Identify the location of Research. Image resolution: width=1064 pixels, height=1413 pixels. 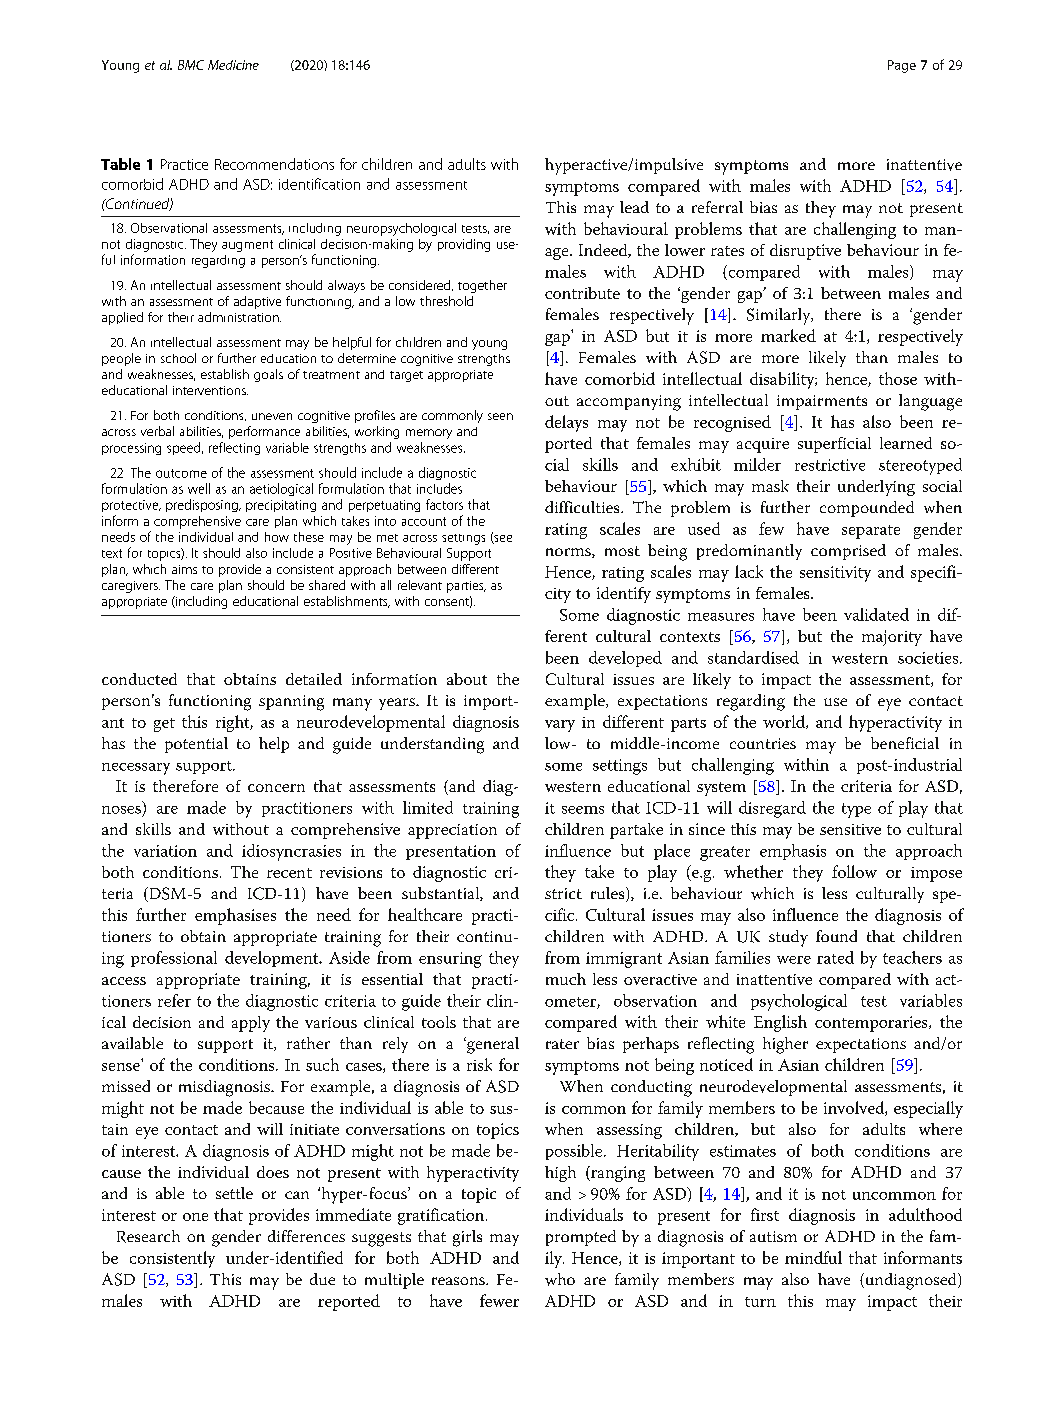
(148, 1236).
